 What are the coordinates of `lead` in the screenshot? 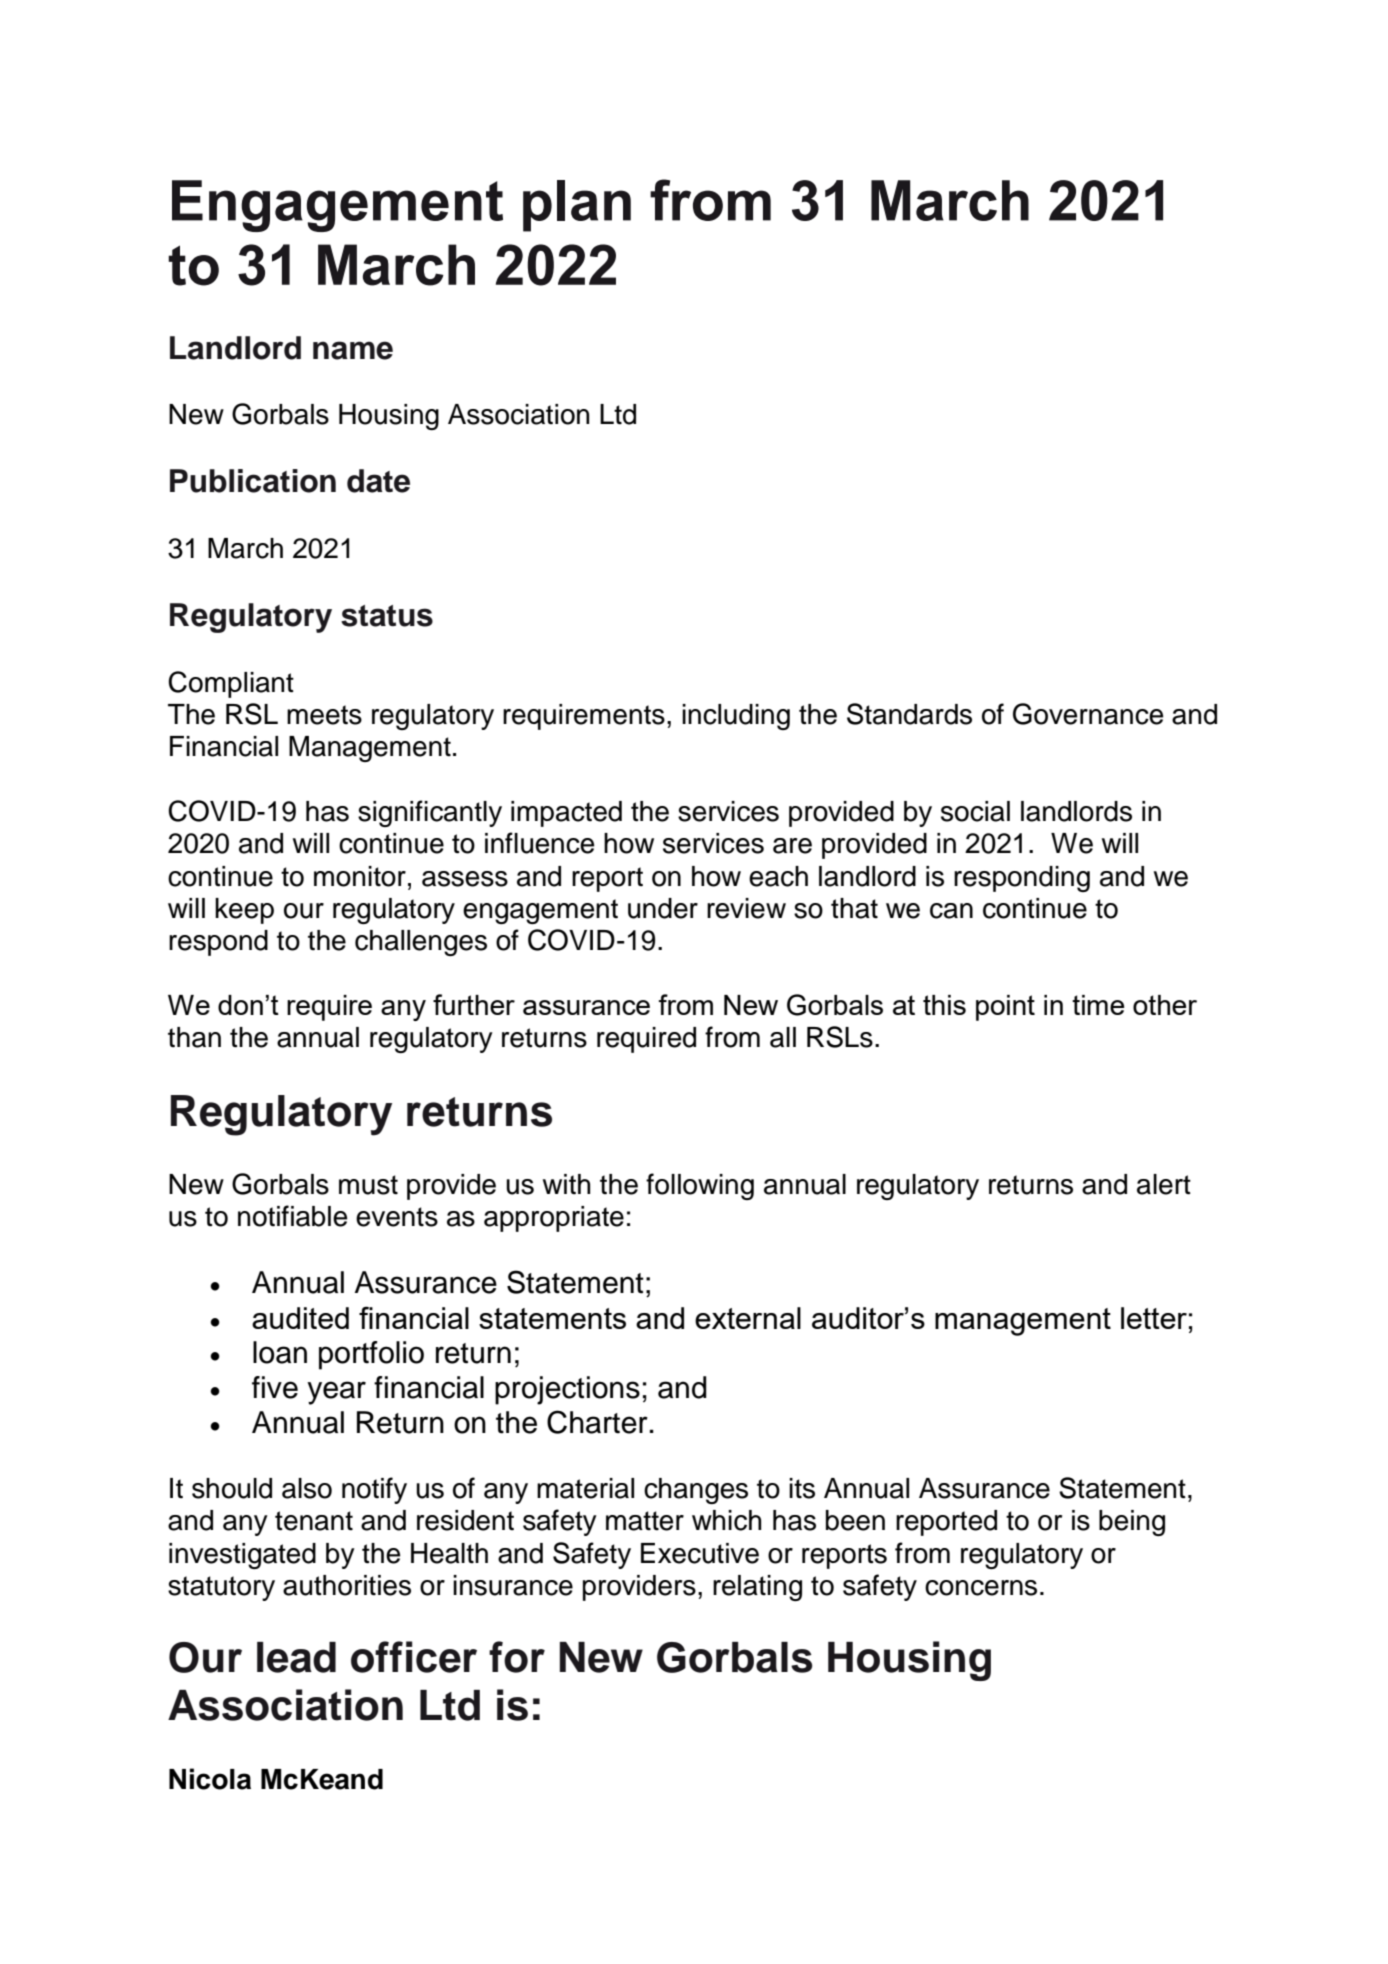 It's located at (296, 1657).
